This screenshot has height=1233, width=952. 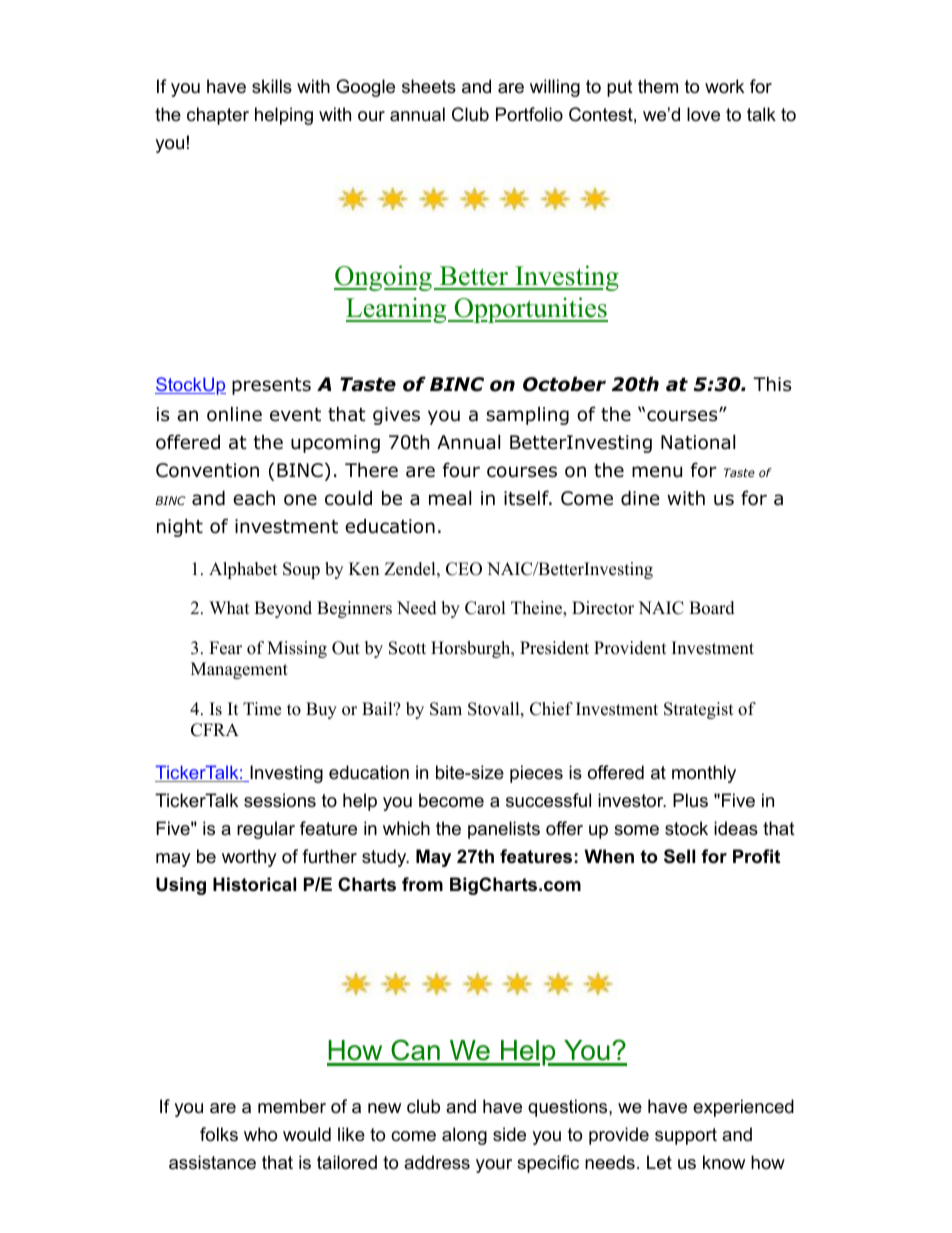 What do you see at coordinates (712, 608) in the screenshot?
I see `Board` at bounding box center [712, 608].
